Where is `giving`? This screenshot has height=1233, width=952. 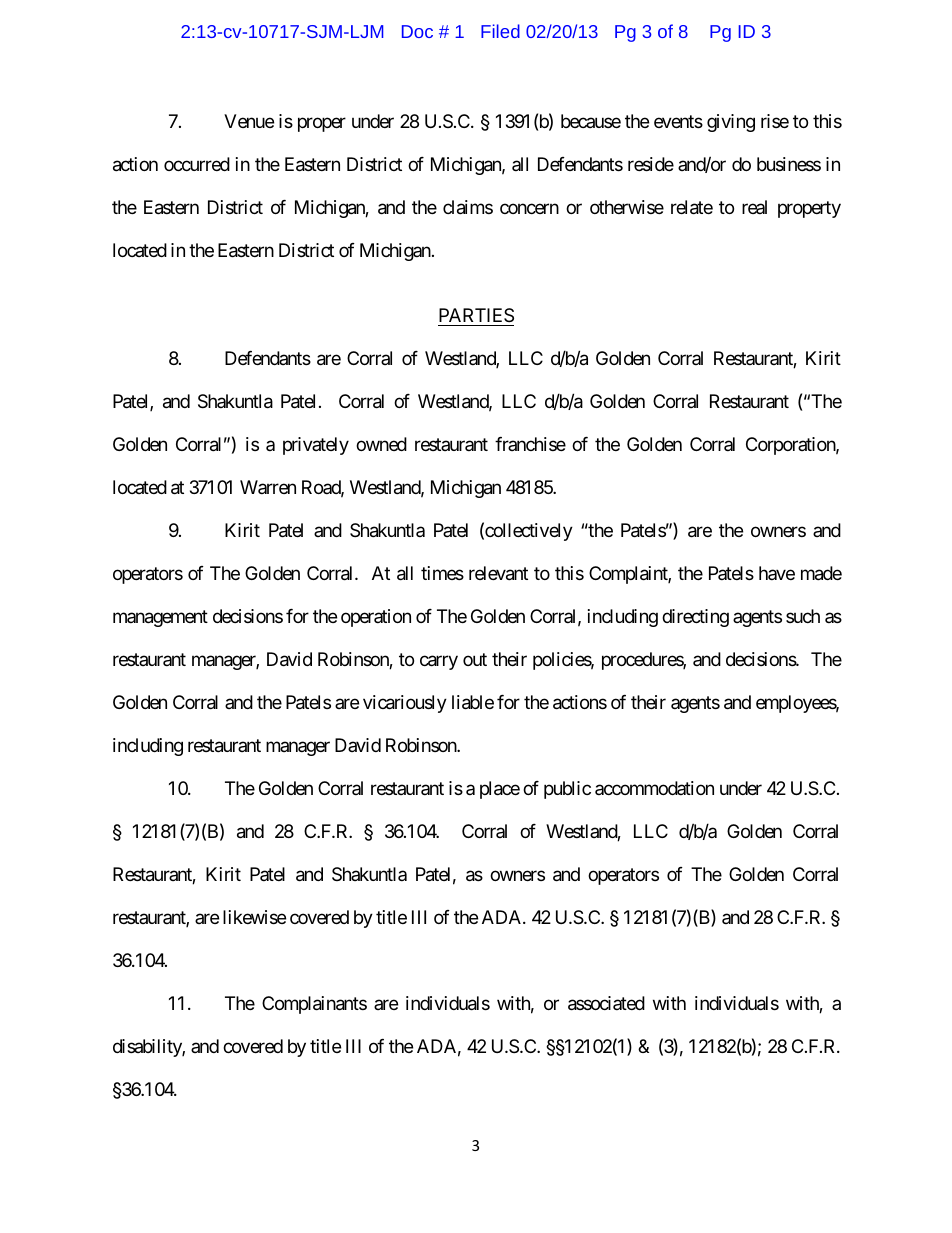
giving is located at coordinates (731, 123).
